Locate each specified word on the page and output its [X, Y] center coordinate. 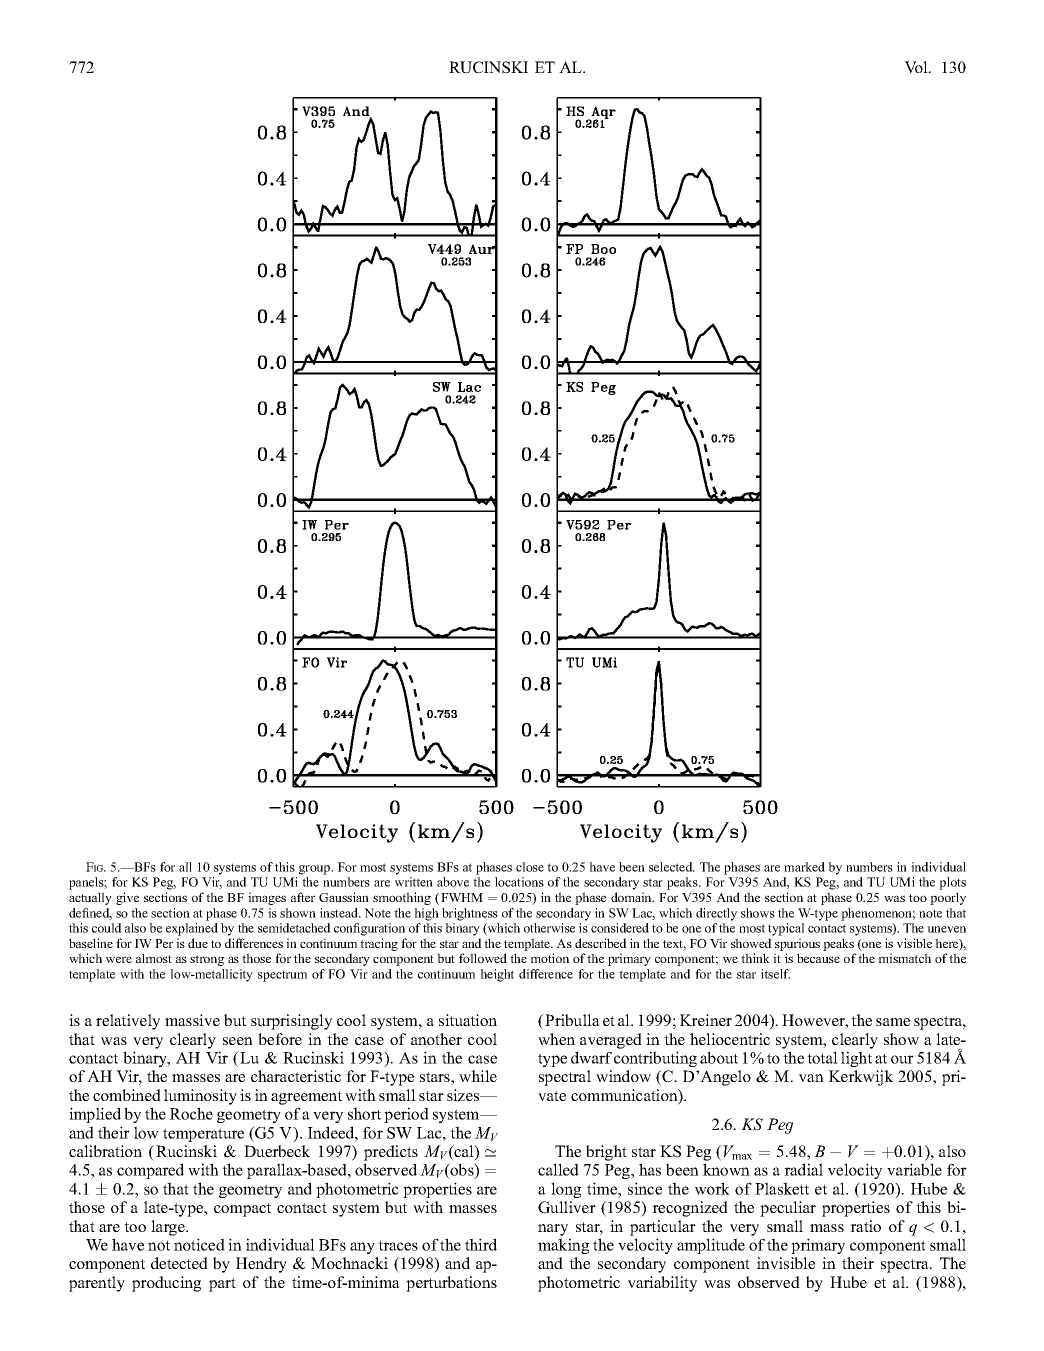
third [481, 1244]
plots [952, 883]
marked [804, 867]
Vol [917, 67]
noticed [199, 1244]
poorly [948, 898]
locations [519, 882]
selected [672, 867]
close [530, 867]
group [316, 870]
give [127, 898]
